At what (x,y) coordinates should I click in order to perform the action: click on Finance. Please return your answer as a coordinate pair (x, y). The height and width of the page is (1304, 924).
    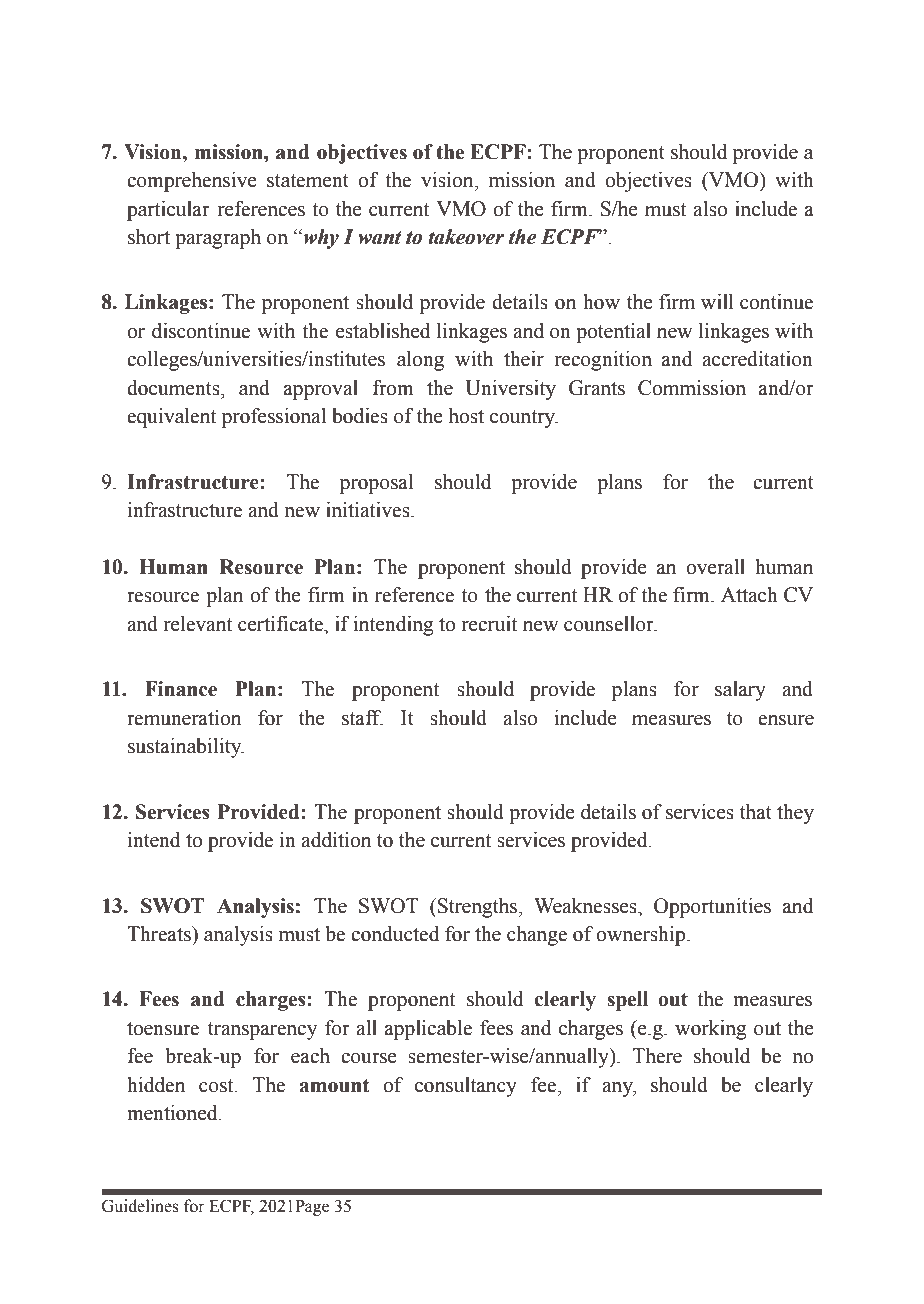
    Looking at the image, I should click on (181, 689).
